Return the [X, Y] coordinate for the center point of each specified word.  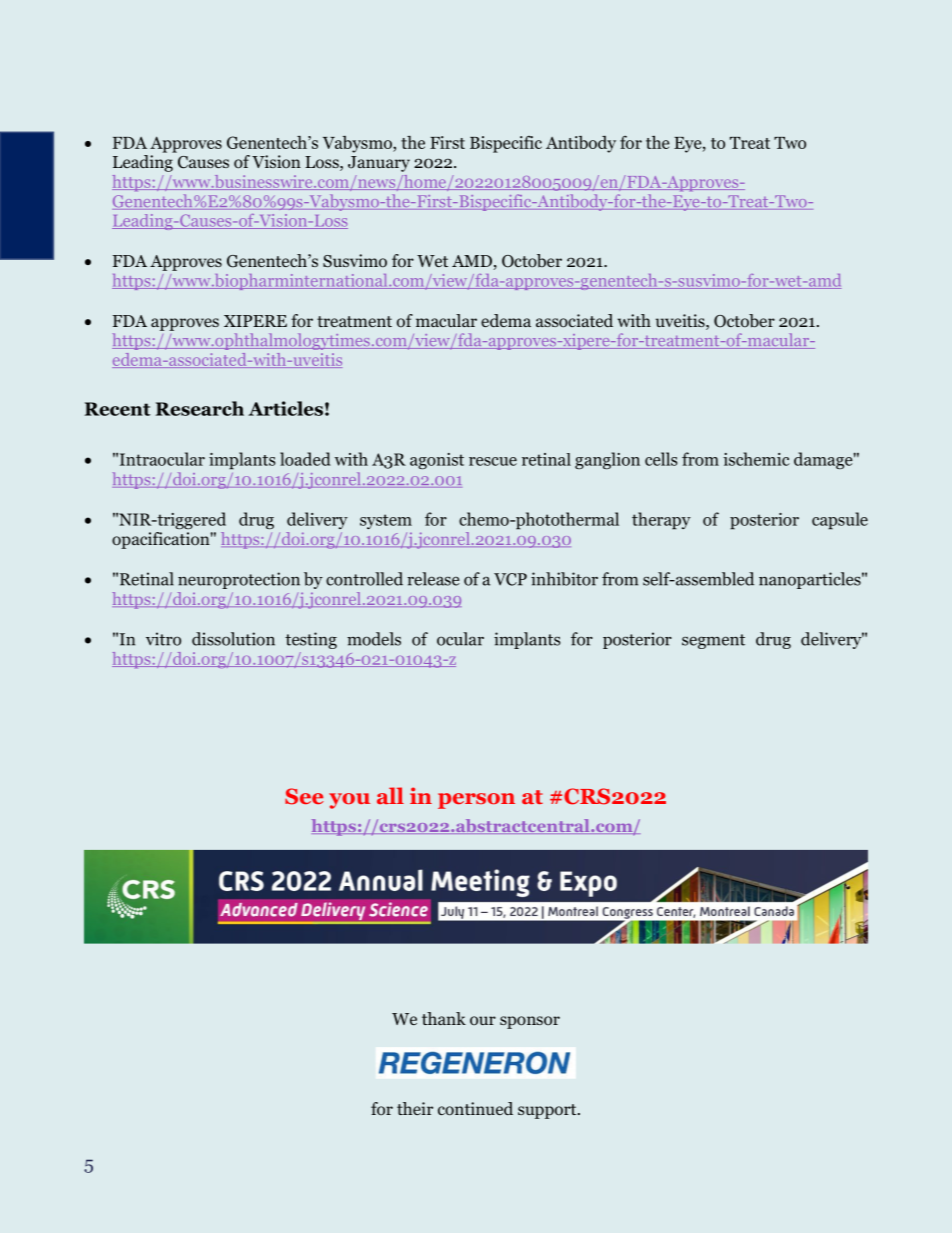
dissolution [233, 639]
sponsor [530, 1022]
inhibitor [564, 579]
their [415, 1108]
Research [200, 408]
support [548, 1111]
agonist [437, 461]
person [476, 801]
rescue [493, 461]
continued [475, 1109]
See [304, 796]
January [379, 164]
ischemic [756, 459]
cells [661, 459]
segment [713, 641]
